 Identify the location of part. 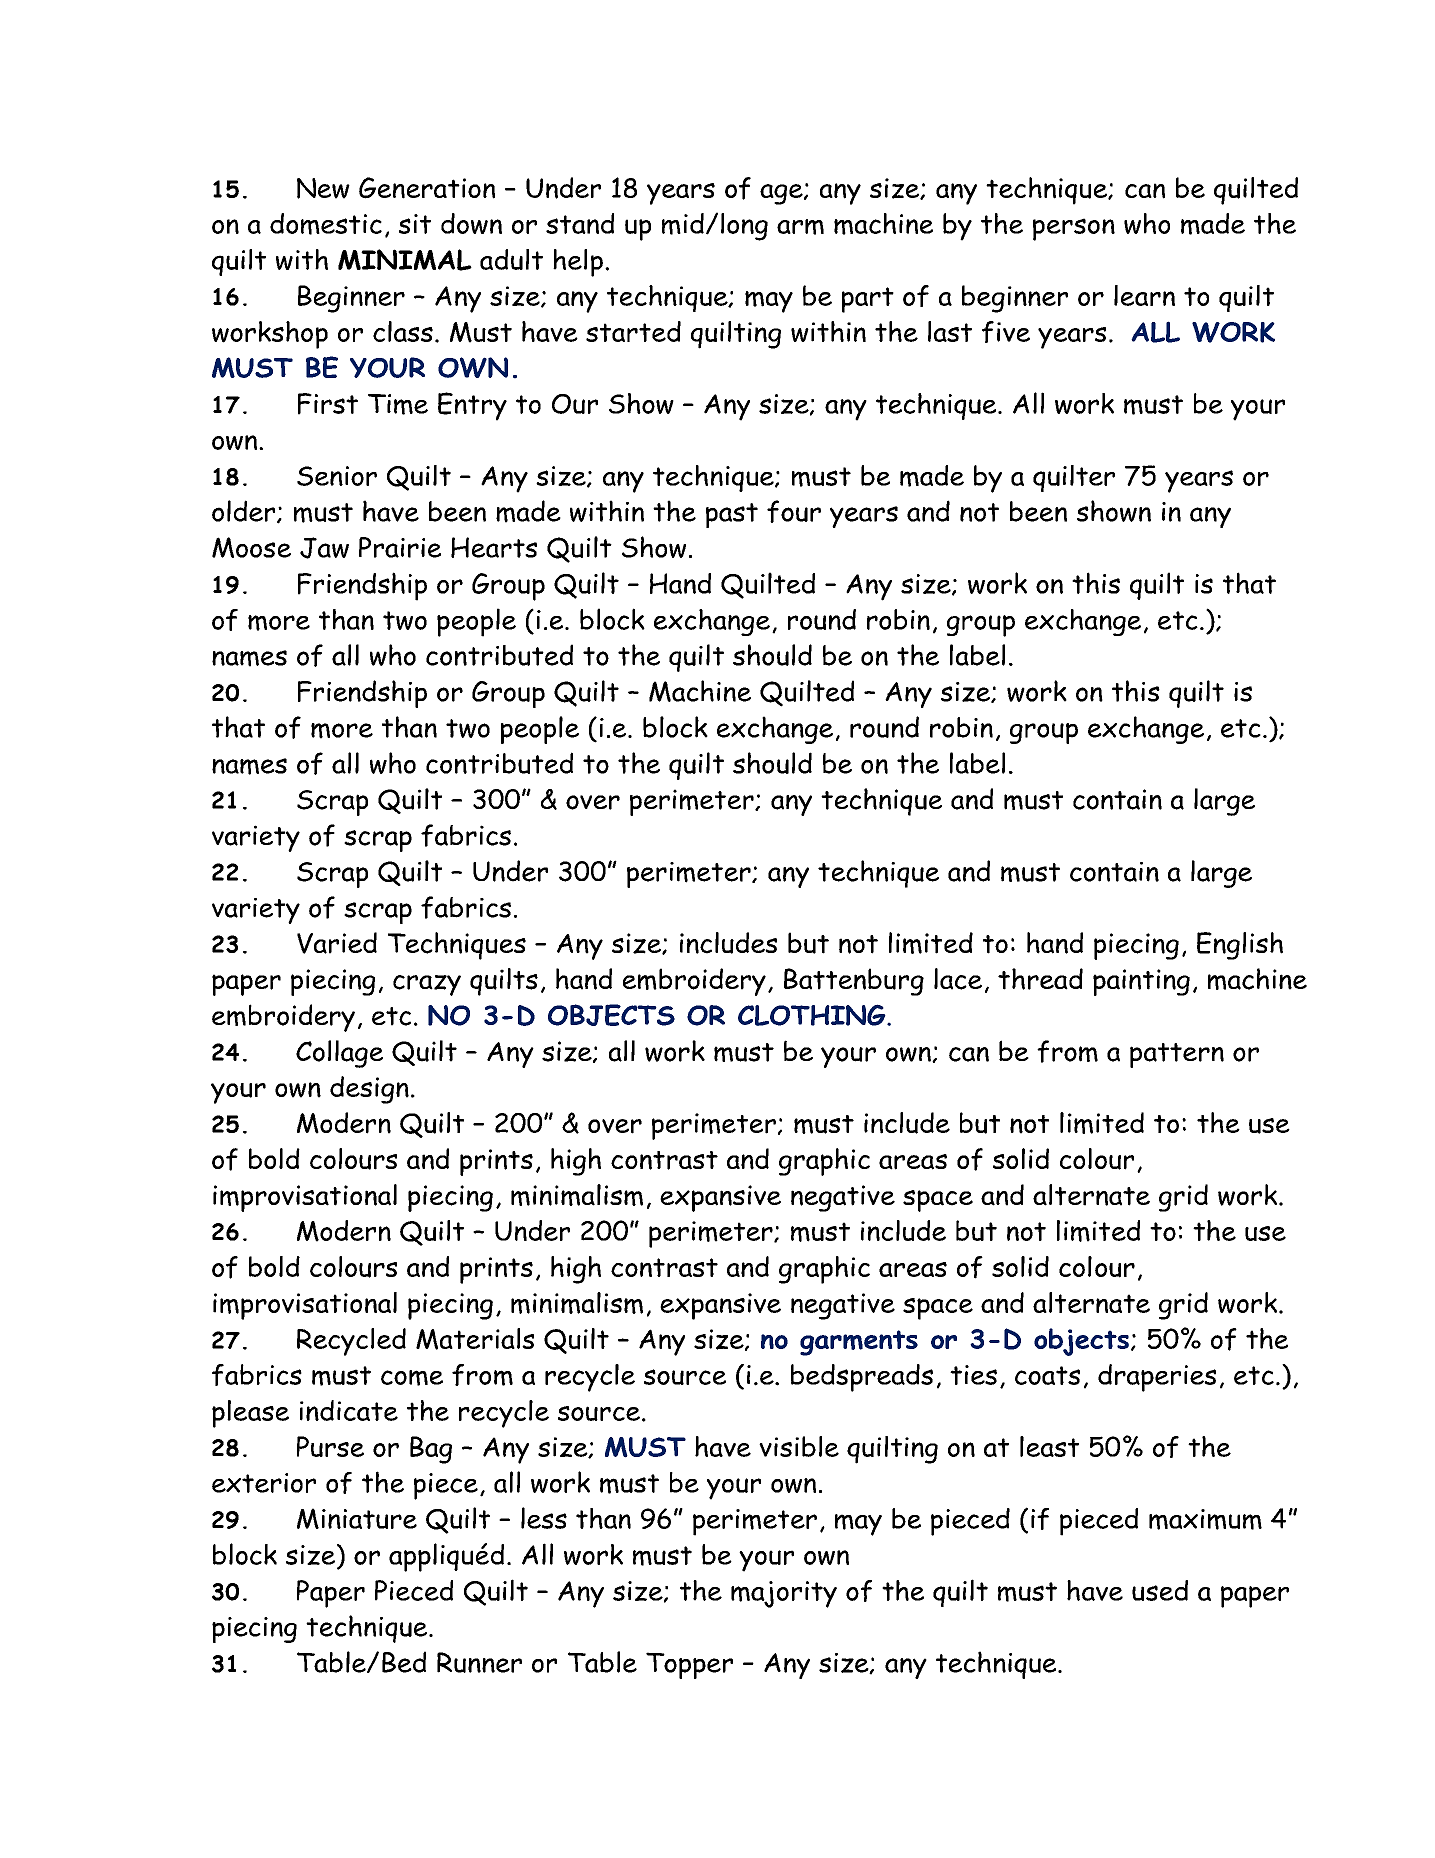
(868, 300).
